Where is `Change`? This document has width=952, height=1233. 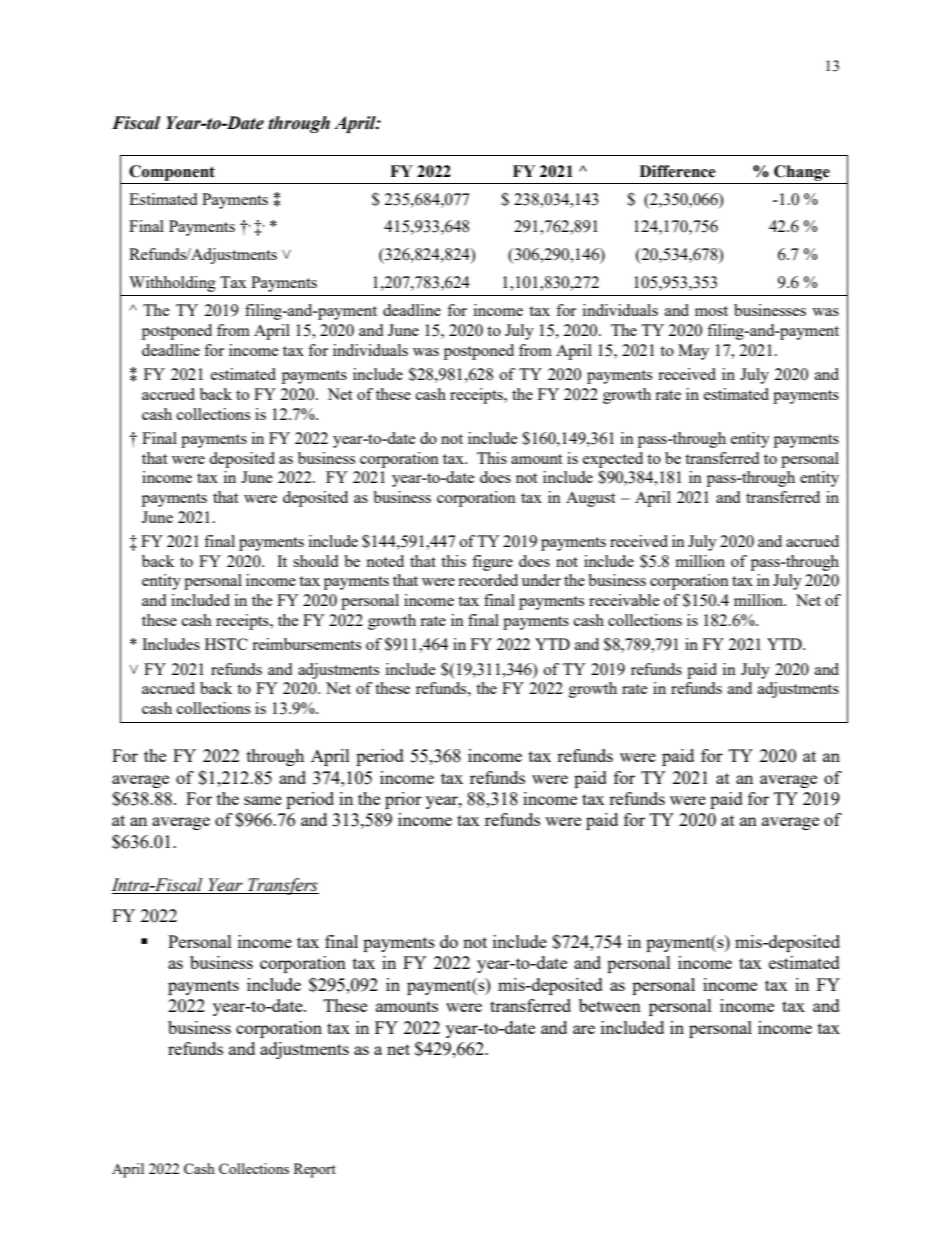 Change is located at coordinates (802, 173).
